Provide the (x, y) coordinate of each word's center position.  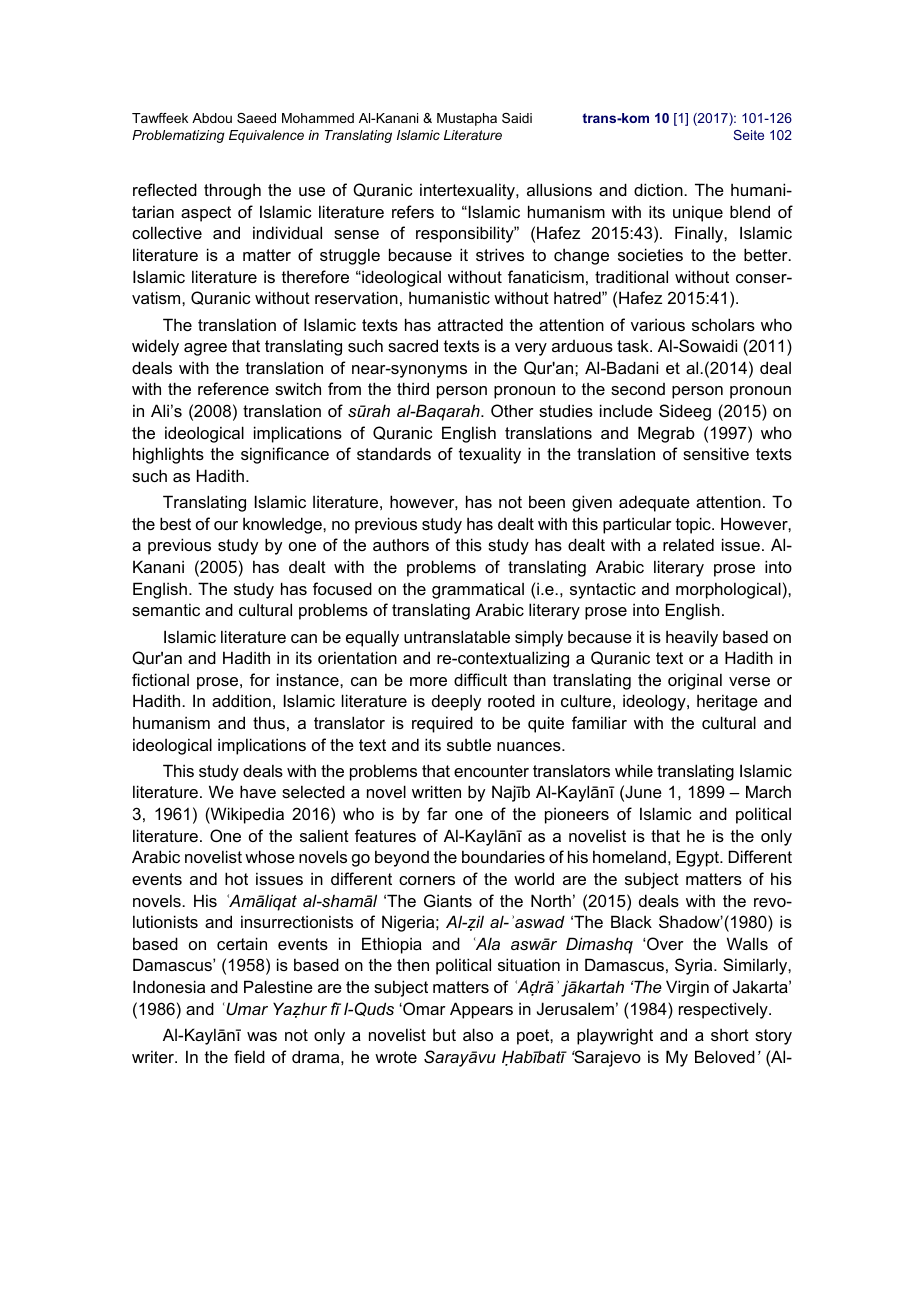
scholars (723, 324)
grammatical (478, 590)
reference (233, 388)
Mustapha (467, 119)
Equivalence (266, 136)
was (262, 1036)
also (478, 1034)
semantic (166, 609)
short (730, 1035)
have (258, 791)
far (437, 813)
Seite (748, 135)
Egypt (699, 858)
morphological (728, 590)
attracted (470, 324)
